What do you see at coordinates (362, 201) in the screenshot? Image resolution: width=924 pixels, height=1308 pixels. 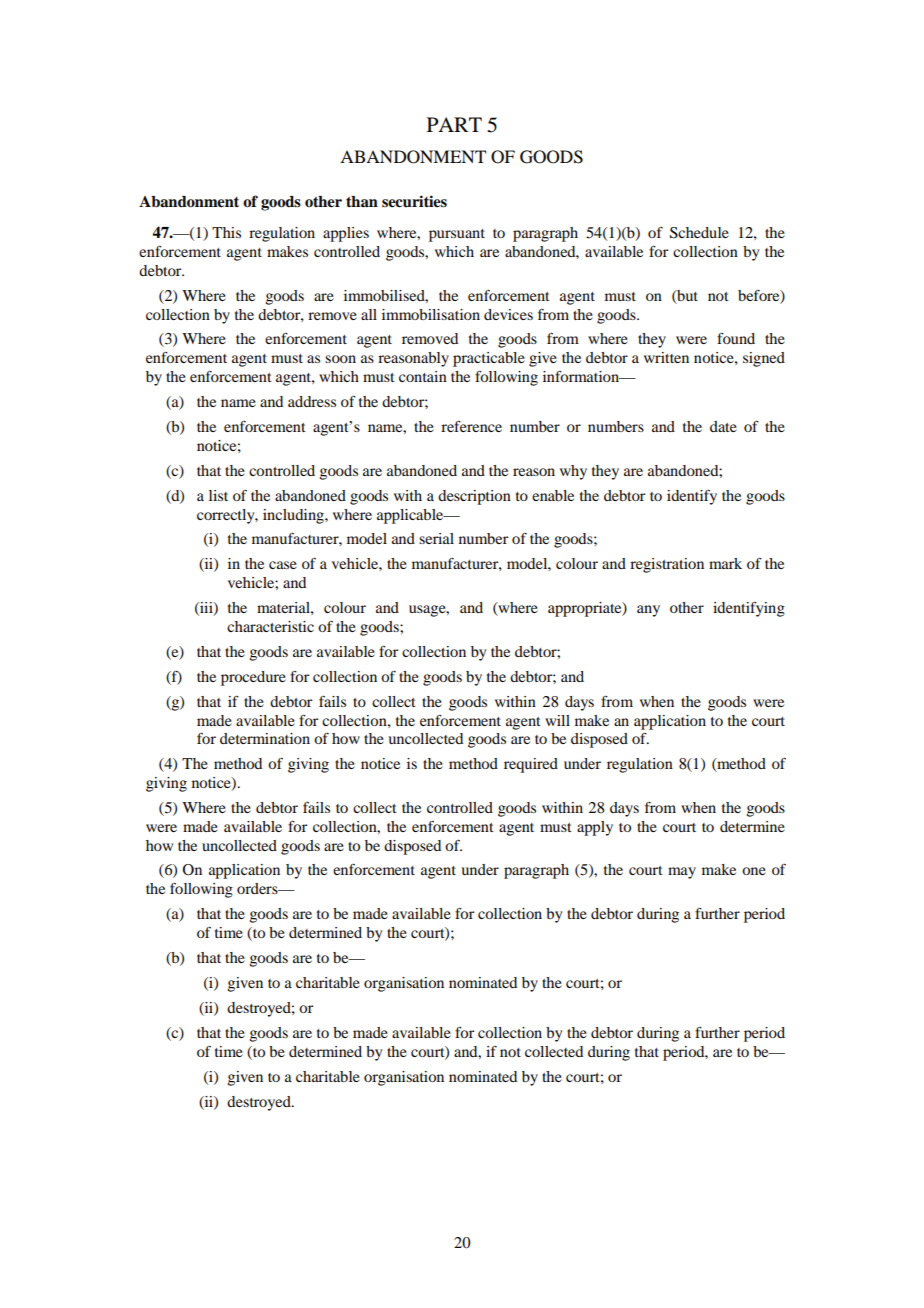 I see `than` at bounding box center [362, 201].
